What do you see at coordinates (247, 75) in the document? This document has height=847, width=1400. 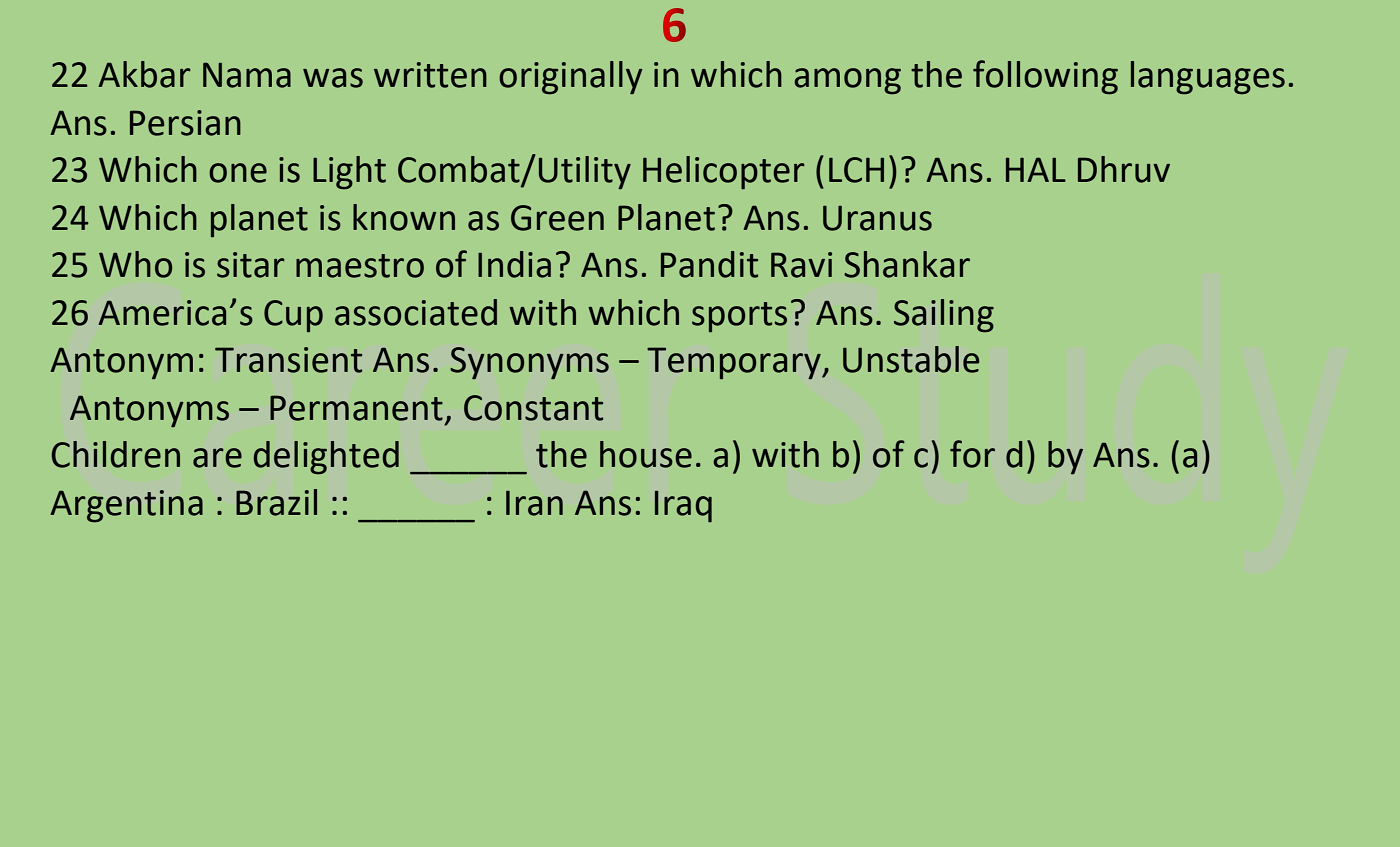 I see `Nama` at bounding box center [247, 75].
